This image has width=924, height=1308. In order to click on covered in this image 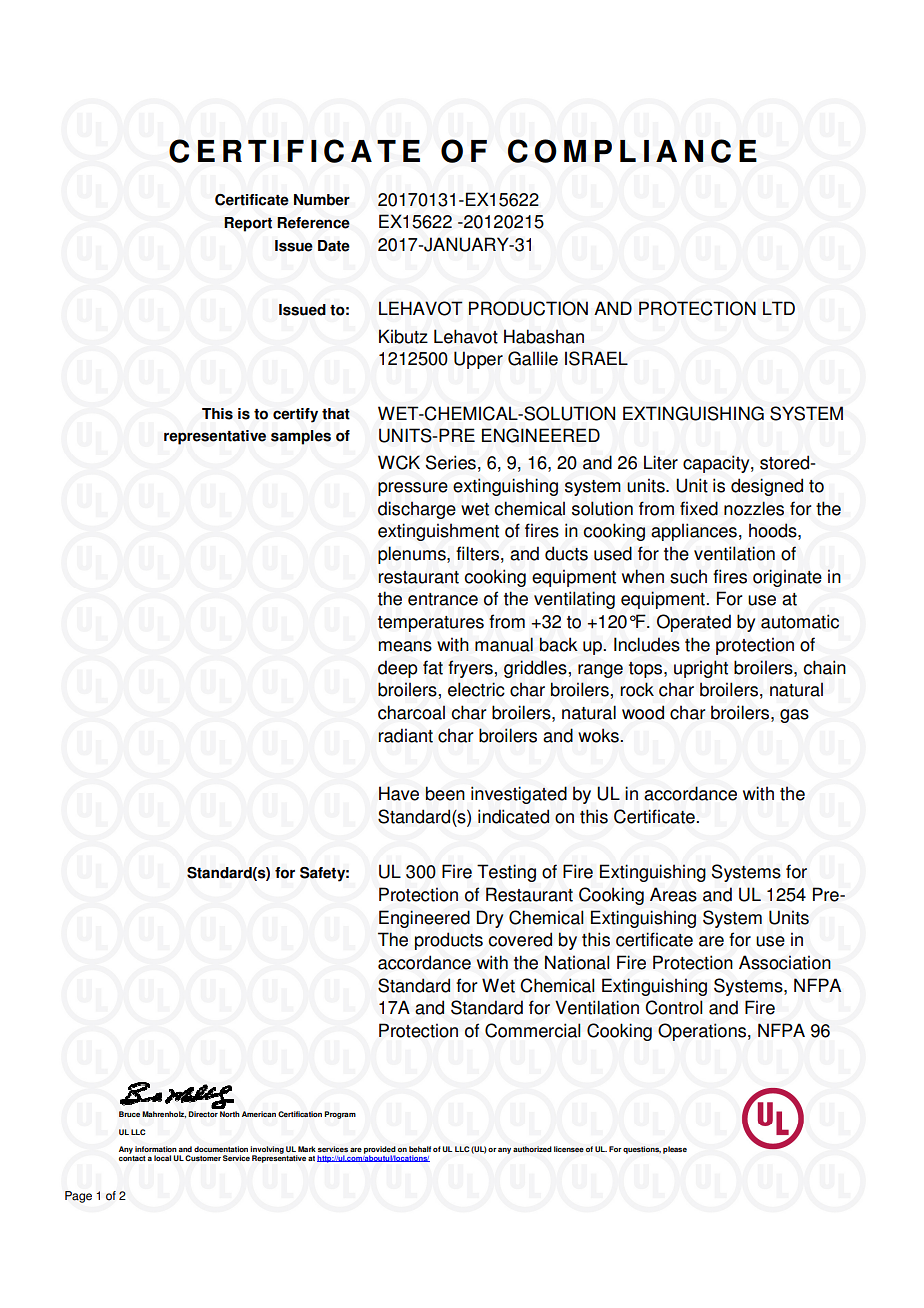, I will do `click(520, 939)`.
